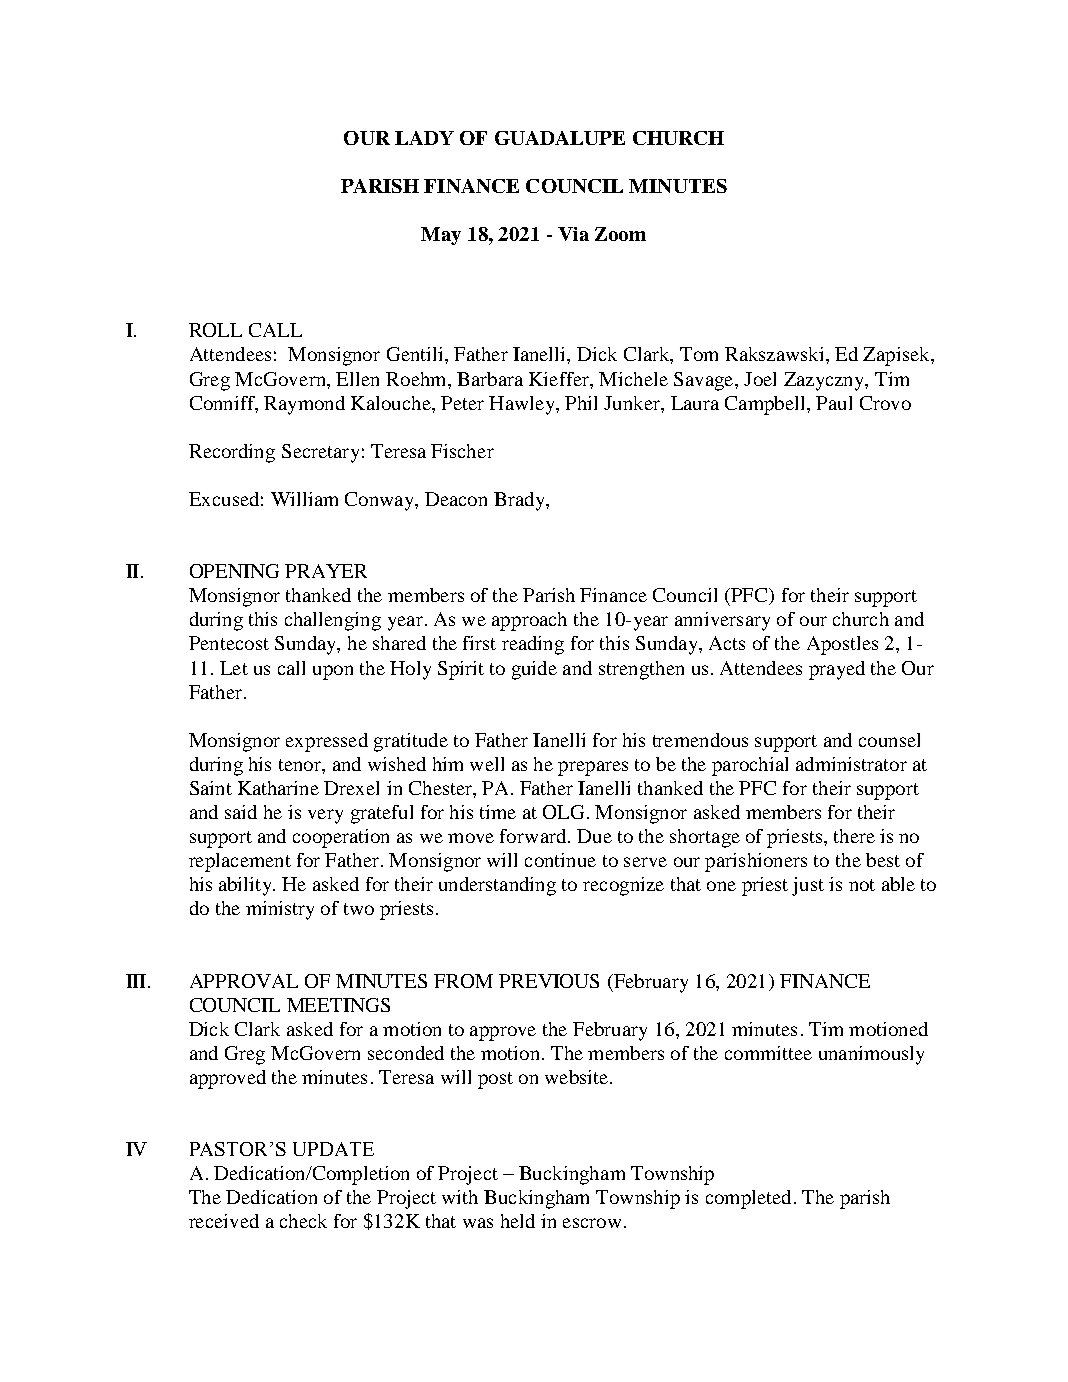 This document has height=1382, width=1068. I want to click on just, so click(808, 886).
